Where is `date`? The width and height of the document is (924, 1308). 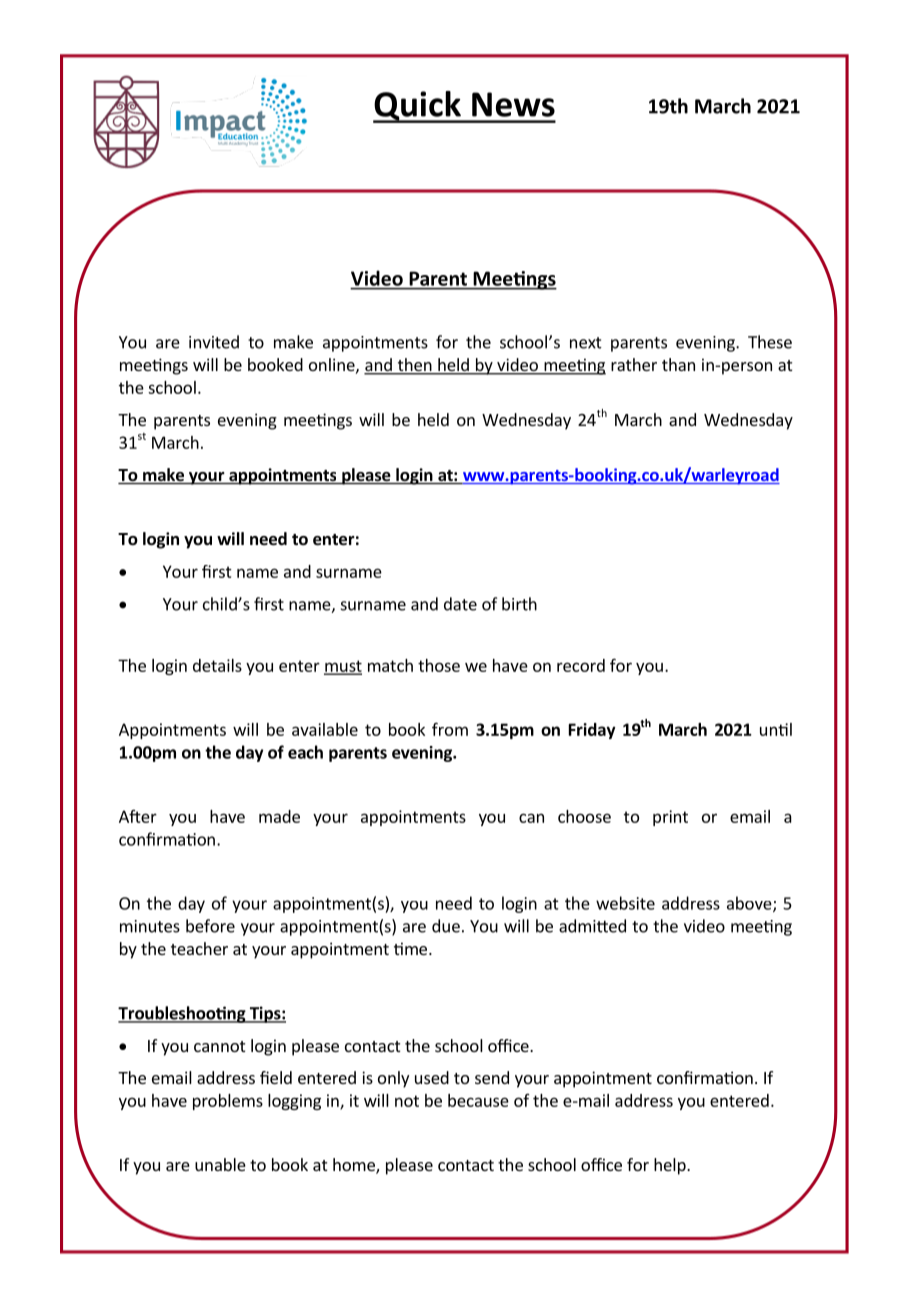 date is located at coordinates (460, 604).
